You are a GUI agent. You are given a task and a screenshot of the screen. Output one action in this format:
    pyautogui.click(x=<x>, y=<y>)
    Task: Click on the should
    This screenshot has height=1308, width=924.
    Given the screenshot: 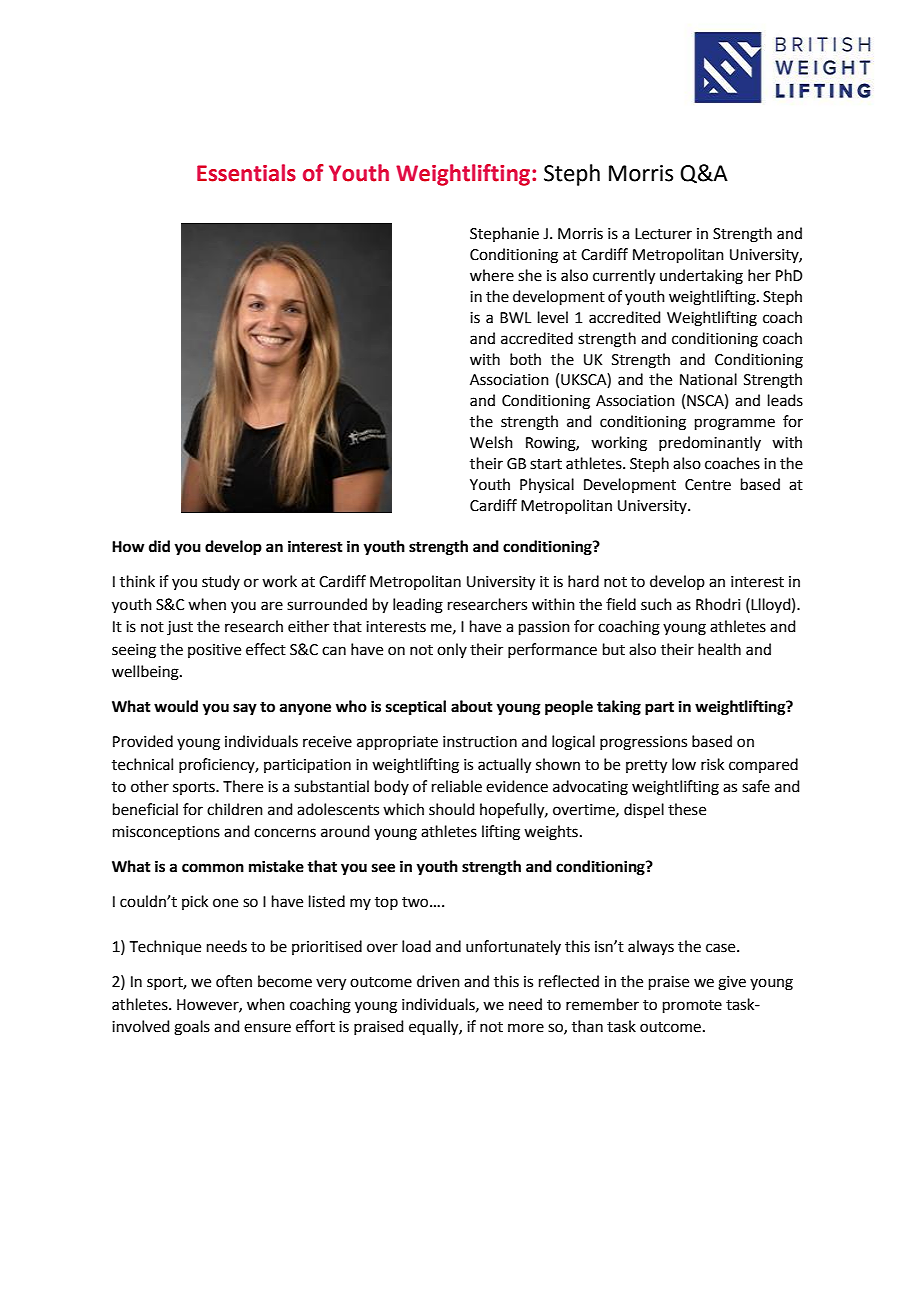 What is the action you would take?
    pyautogui.click(x=452, y=809)
